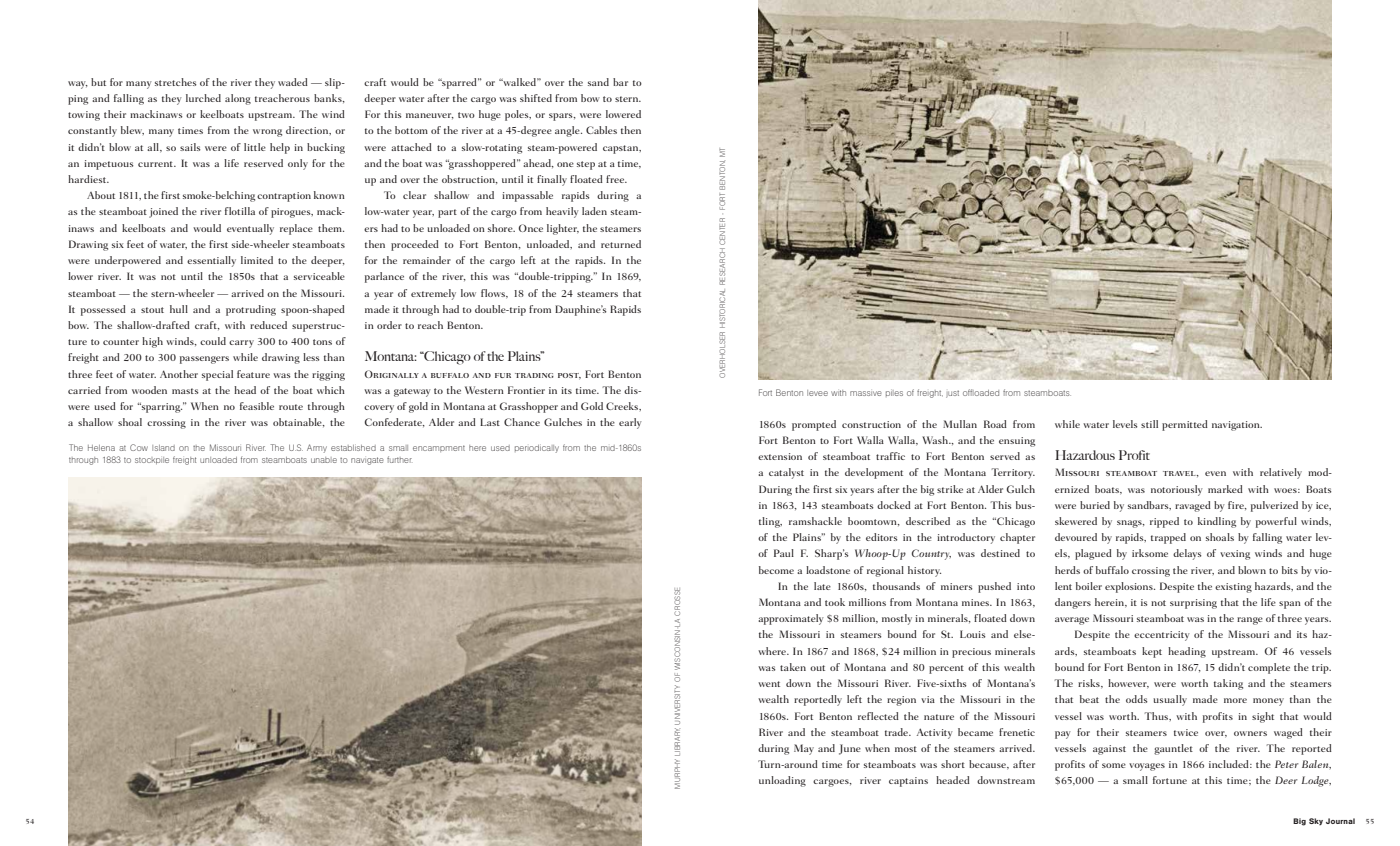  What do you see at coordinates (601, 130) in the screenshot?
I see `Cables` at bounding box center [601, 130].
